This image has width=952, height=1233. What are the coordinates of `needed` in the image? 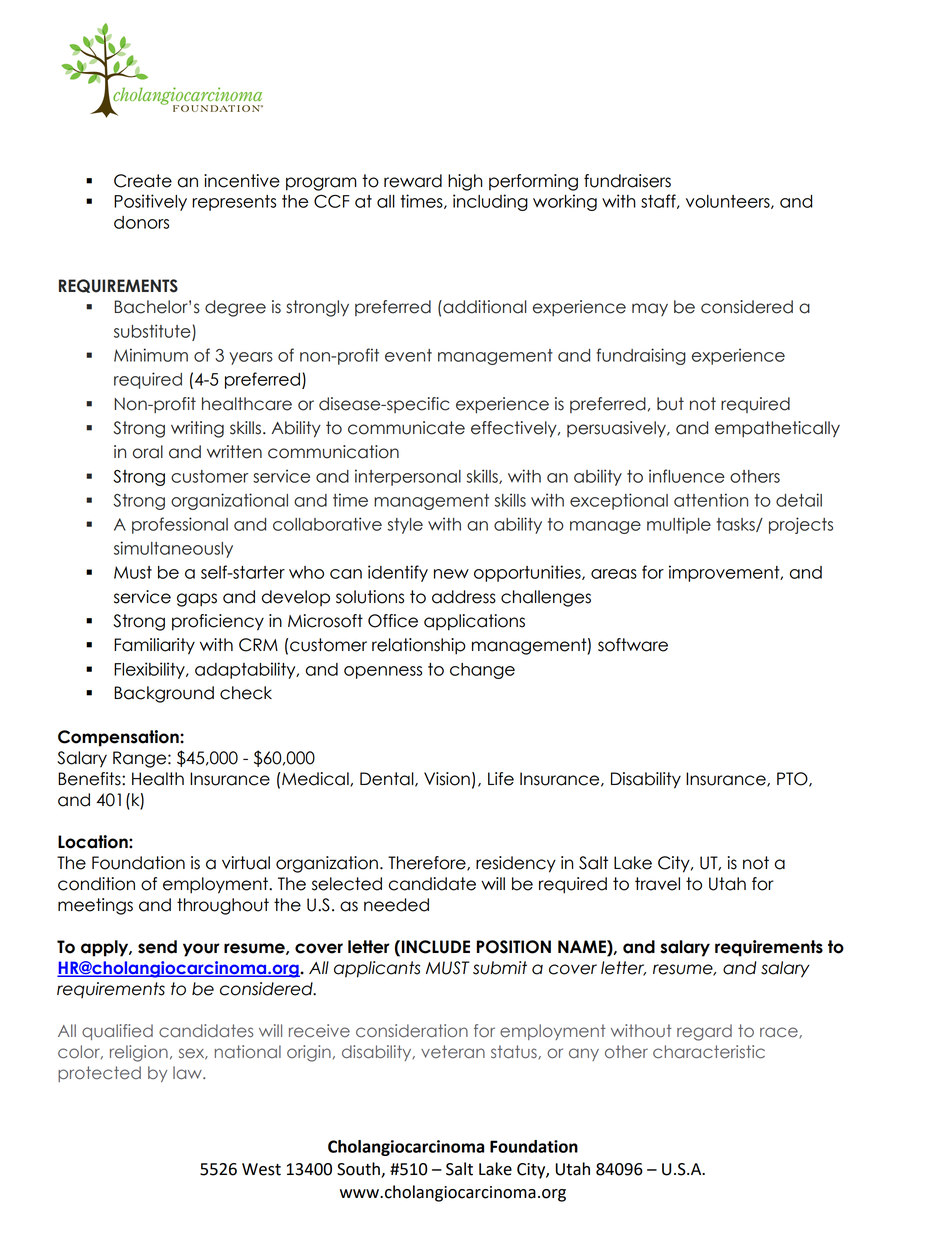 It's located at (396, 905).
